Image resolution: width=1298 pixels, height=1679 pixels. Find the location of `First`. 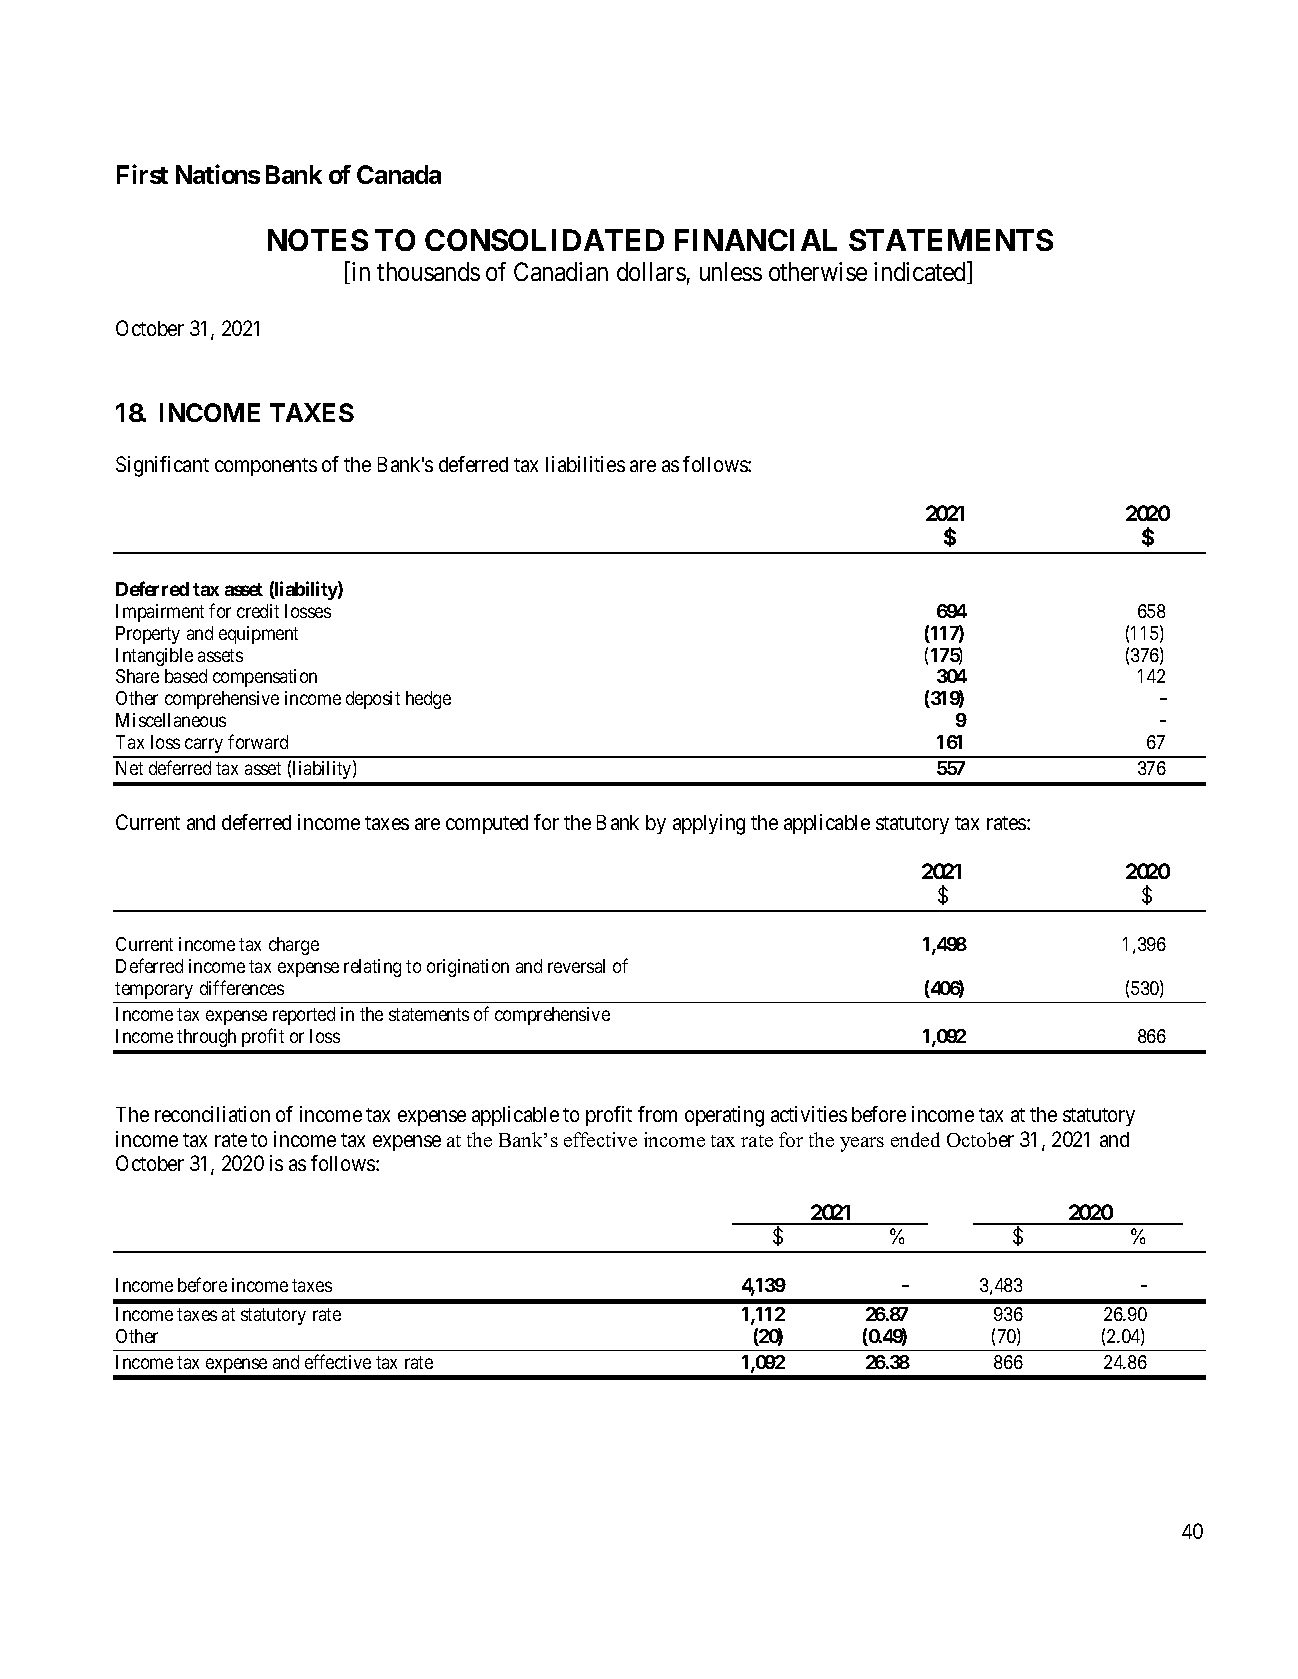

First is located at coordinates (142, 174).
